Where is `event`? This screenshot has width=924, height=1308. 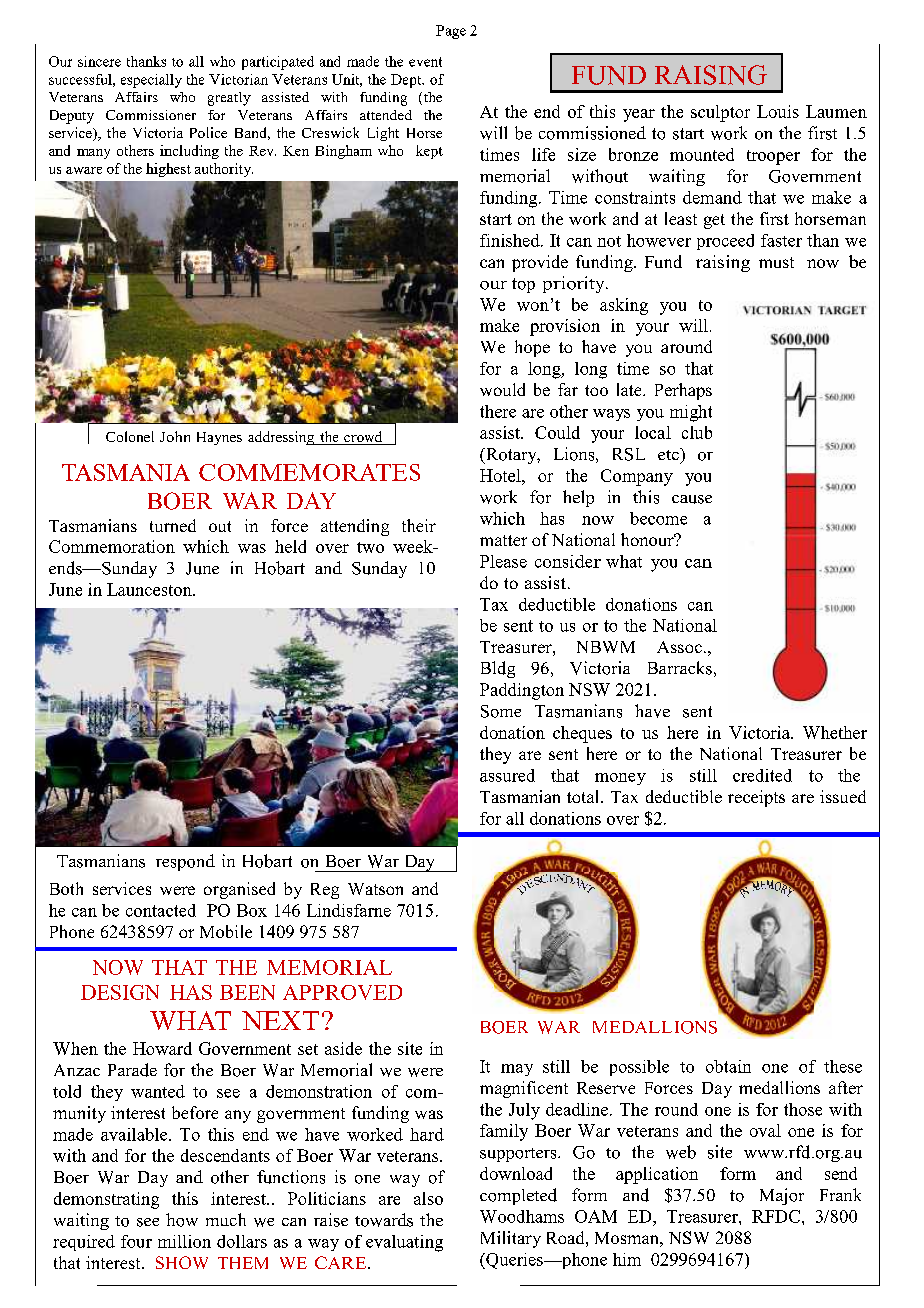 event is located at coordinates (425, 62).
